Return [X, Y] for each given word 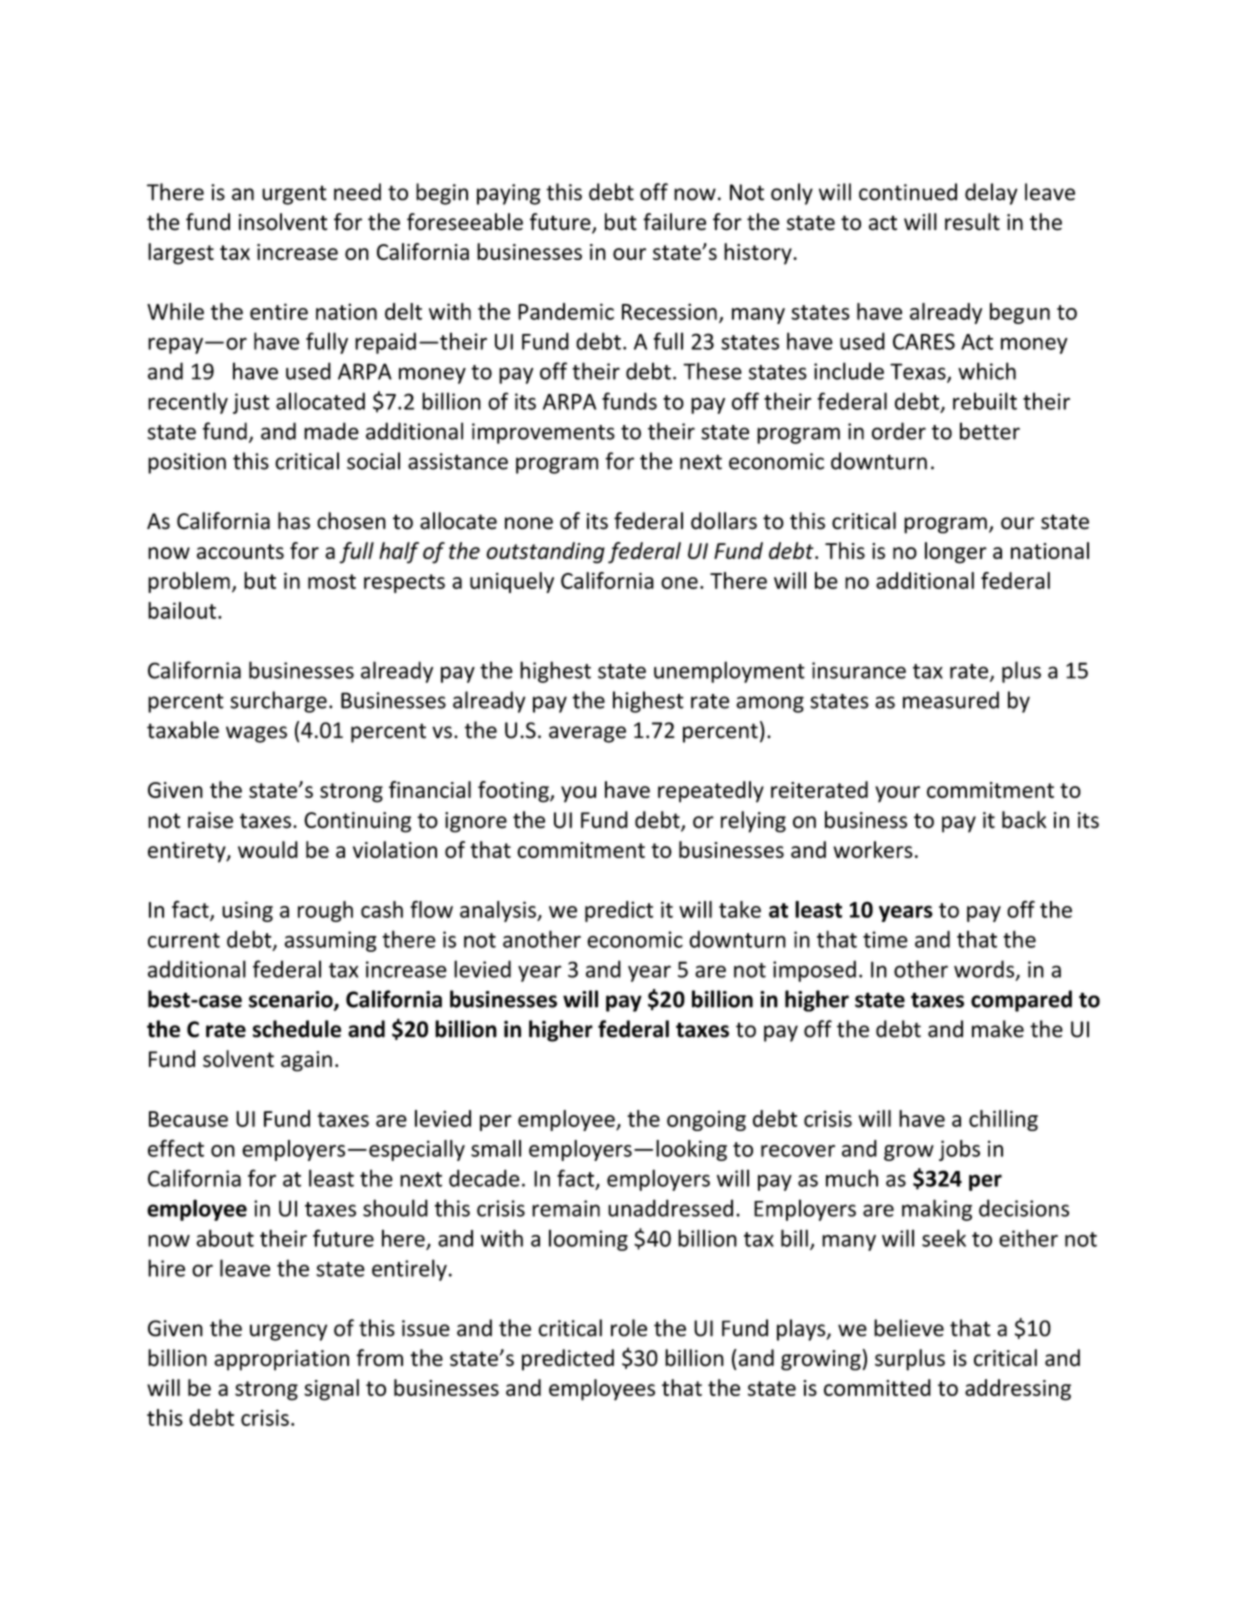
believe [909, 1328]
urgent [294, 195]
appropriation [281, 1360]
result [972, 222]
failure [674, 222]
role [629, 1328]
